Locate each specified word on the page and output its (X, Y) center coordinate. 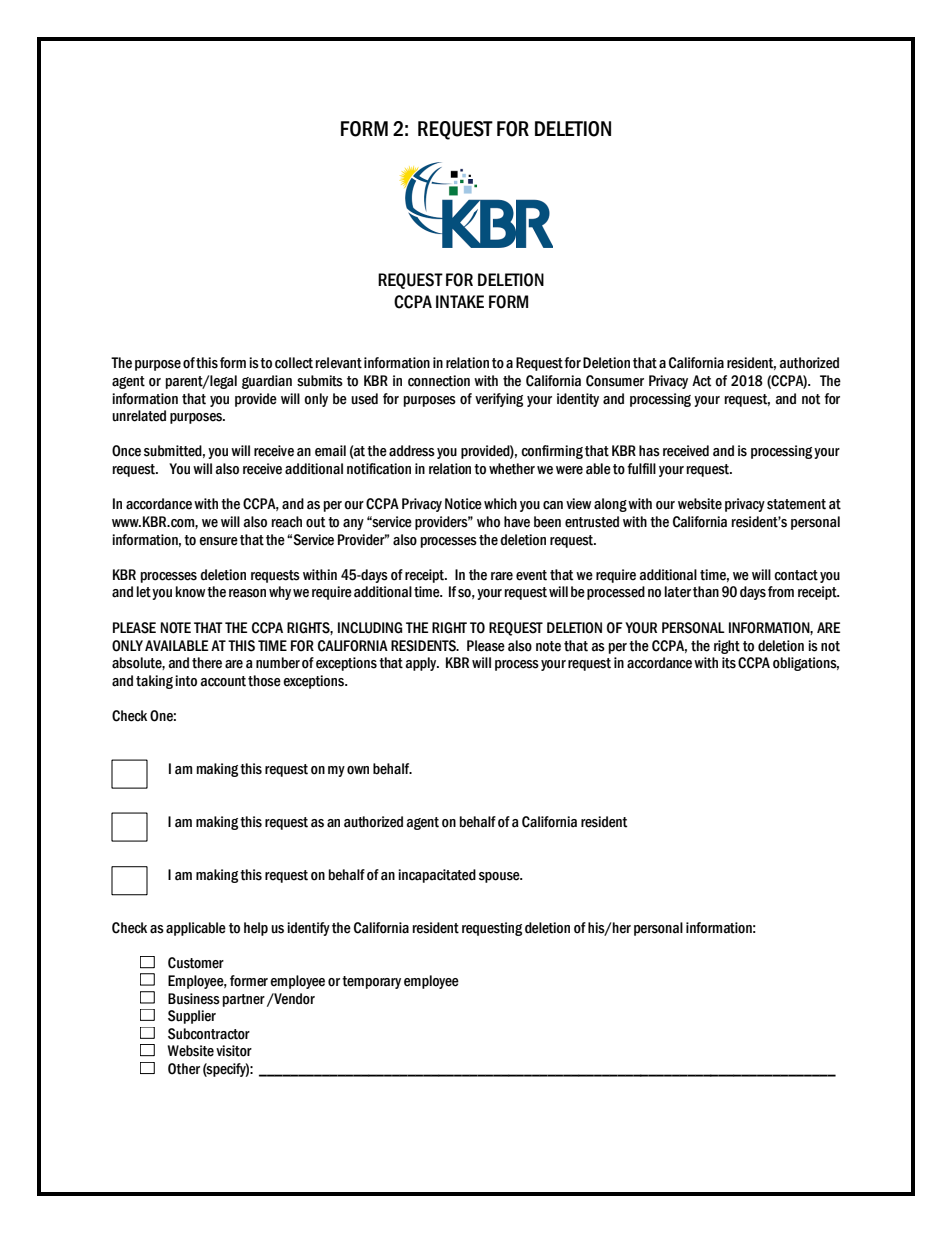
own (358, 770)
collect (294, 363)
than (706, 592)
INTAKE (460, 301)
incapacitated (437, 876)
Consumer (615, 381)
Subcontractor (209, 1034)
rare (502, 576)
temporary (371, 982)
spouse (500, 877)
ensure (218, 541)
